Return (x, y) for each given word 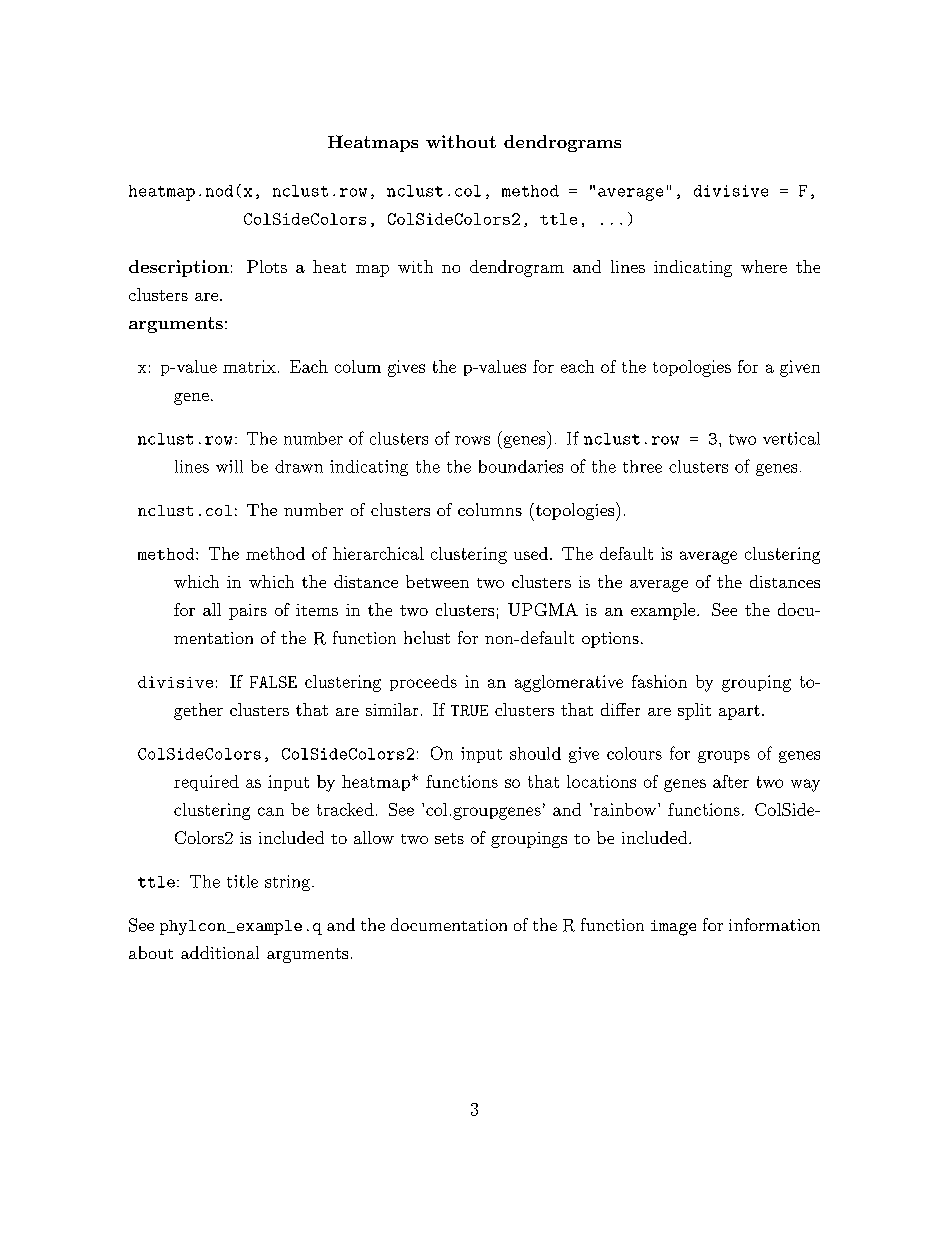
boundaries (521, 466)
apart (739, 712)
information (774, 924)
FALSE (273, 682)
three (642, 466)
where (764, 266)
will (229, 466)
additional (220, 952)
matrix (249, 366)
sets (449, 838)
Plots (267, 266)
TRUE (469, 710)
